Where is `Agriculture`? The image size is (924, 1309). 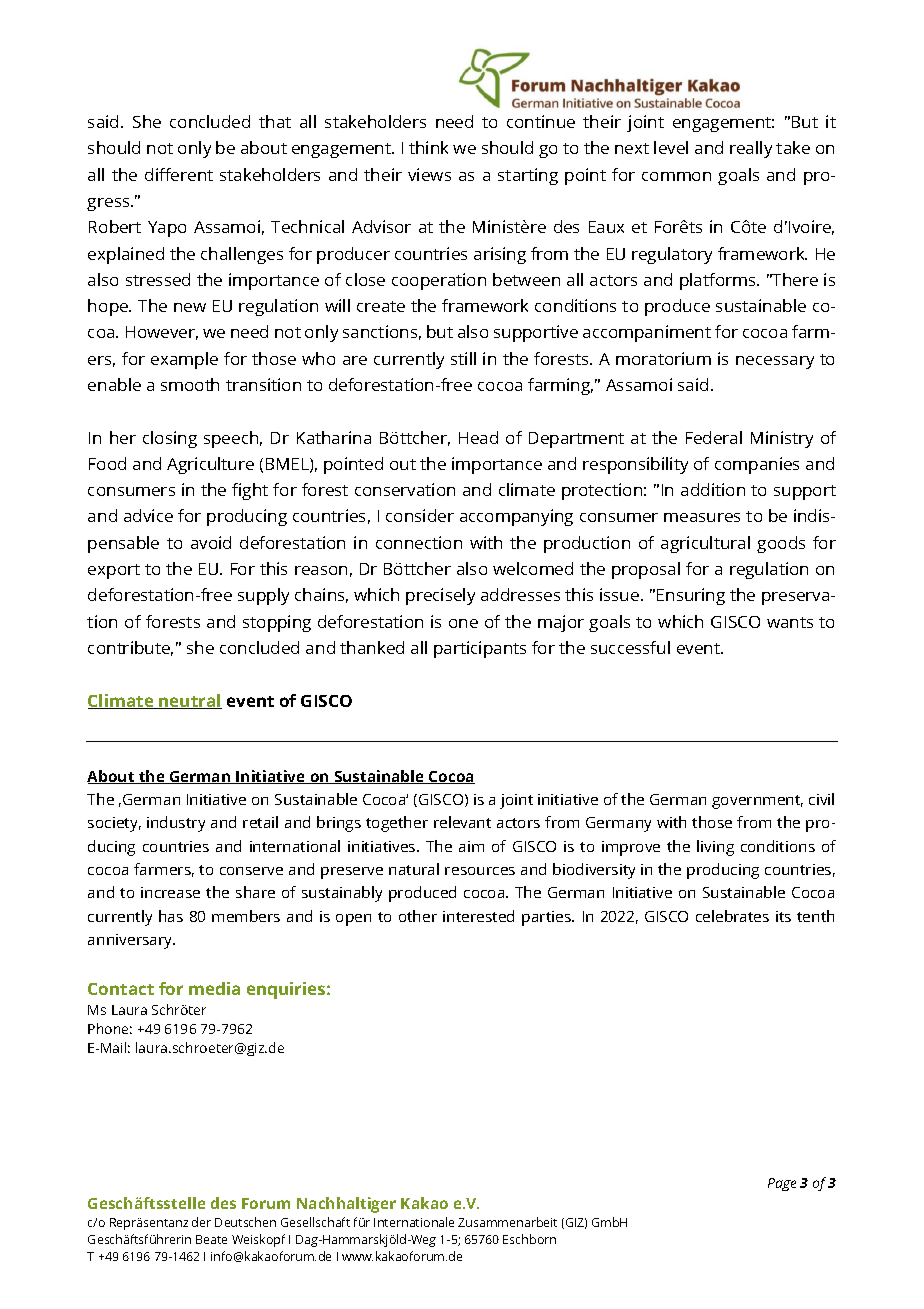 Agriculture is located at coordinates (210, 465).
